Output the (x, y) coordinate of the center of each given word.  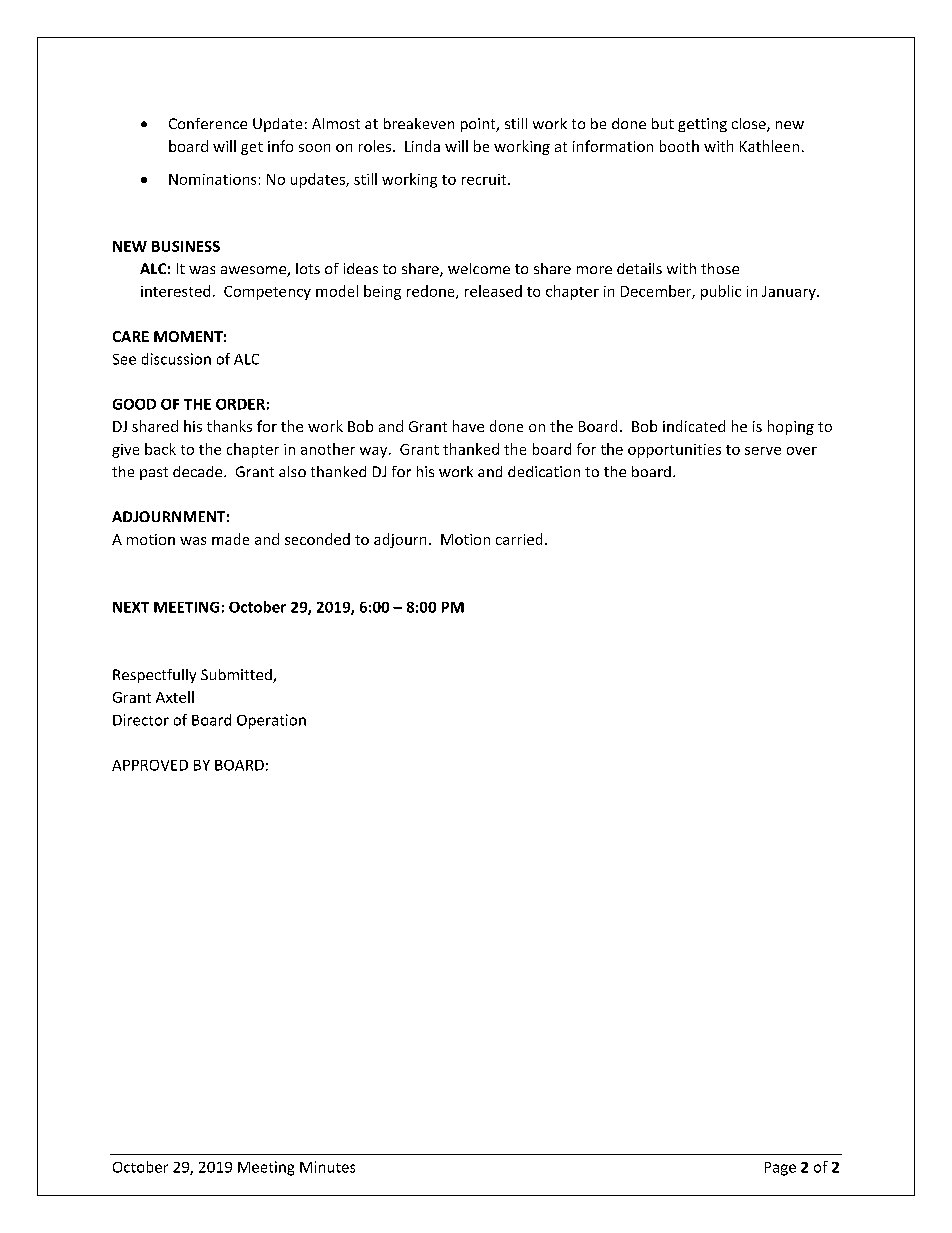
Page (780, 1169)
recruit (485, 179)
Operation (271, 721)
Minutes (327, 1167)
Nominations (212, 179)
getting (702, 125)
